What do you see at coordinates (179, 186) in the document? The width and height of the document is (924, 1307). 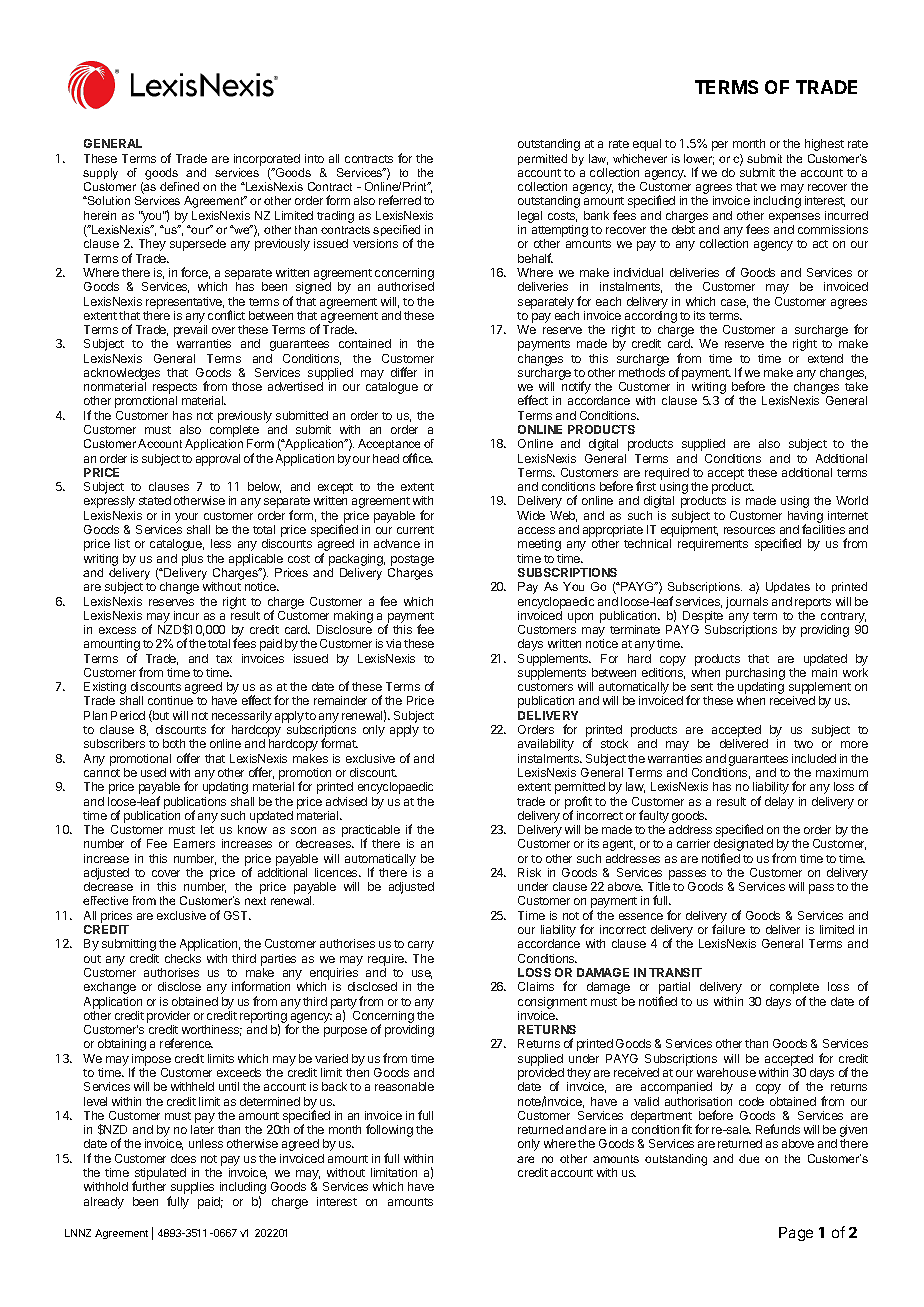 I see `defined` at bounding box center [179, 186].
